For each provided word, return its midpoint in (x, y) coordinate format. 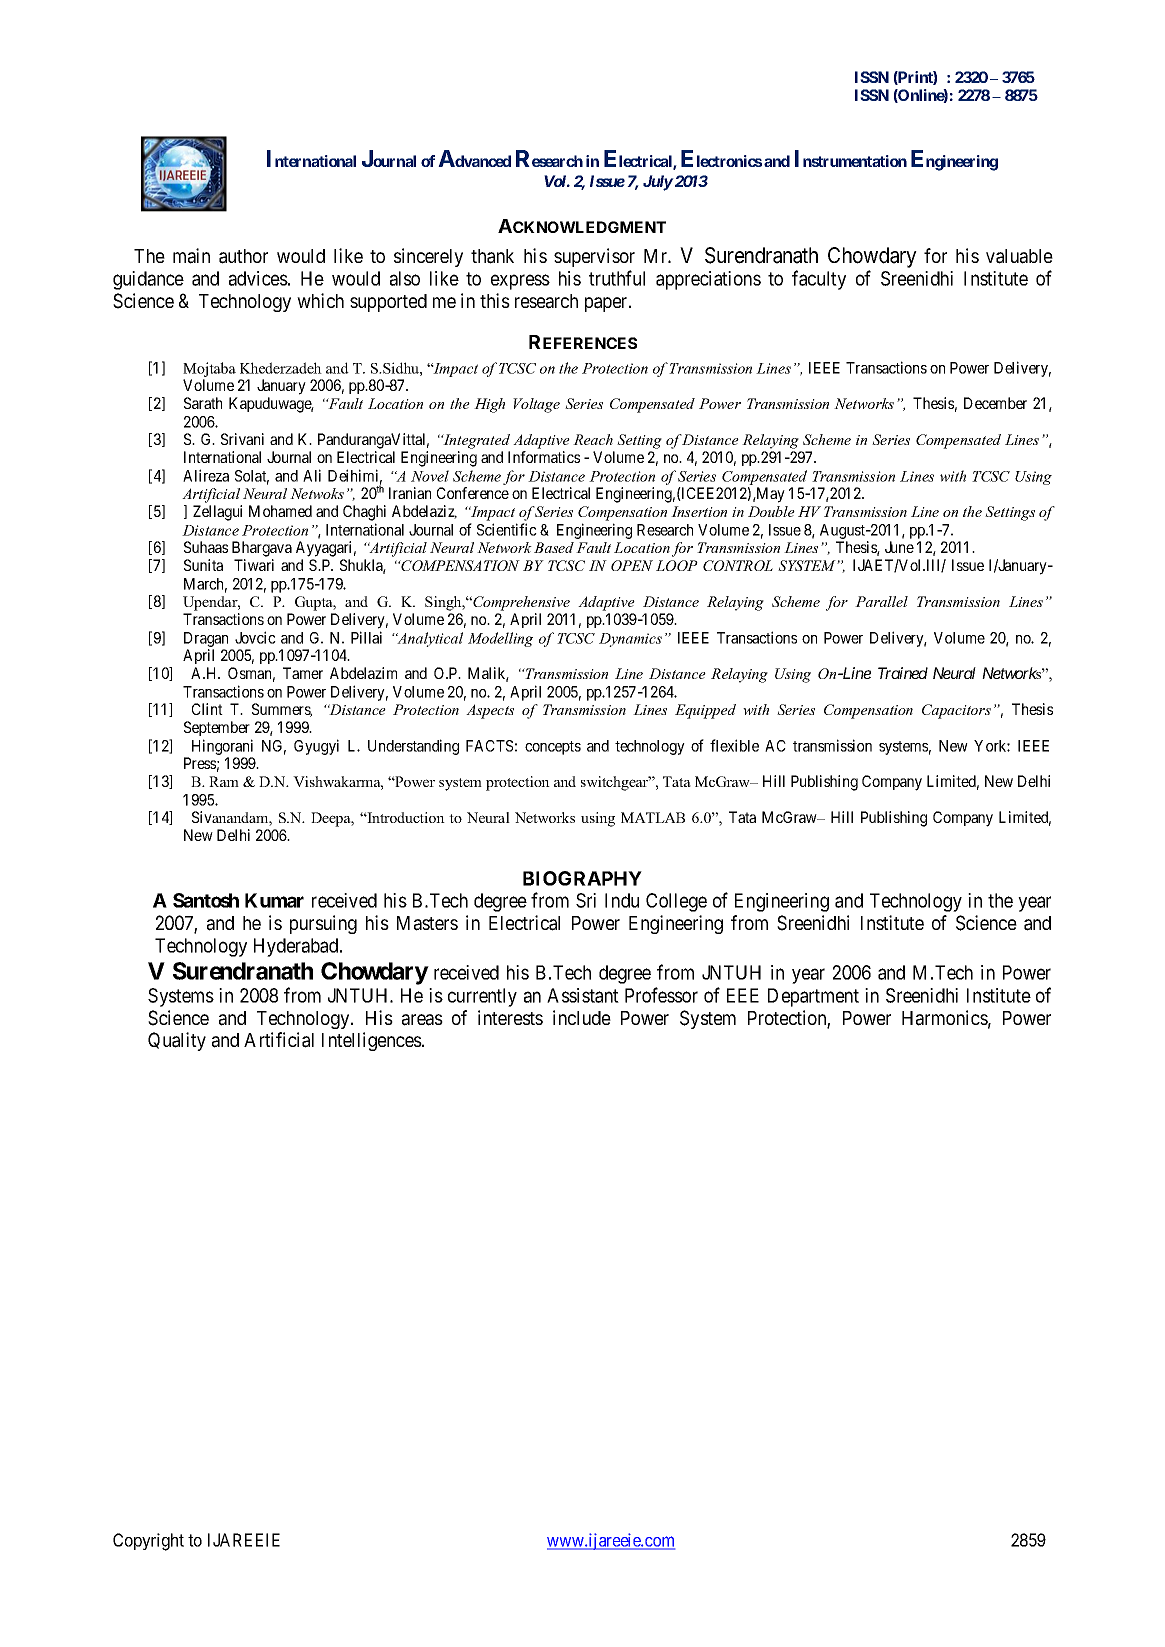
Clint (207, 709)
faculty (819, 280)
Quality (177, 1041)
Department (813, 997)
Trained (903, 673)
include (582, 1017)
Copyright (148, 1542)
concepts (553, 748)
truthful (617, 278)
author (243, 256)
